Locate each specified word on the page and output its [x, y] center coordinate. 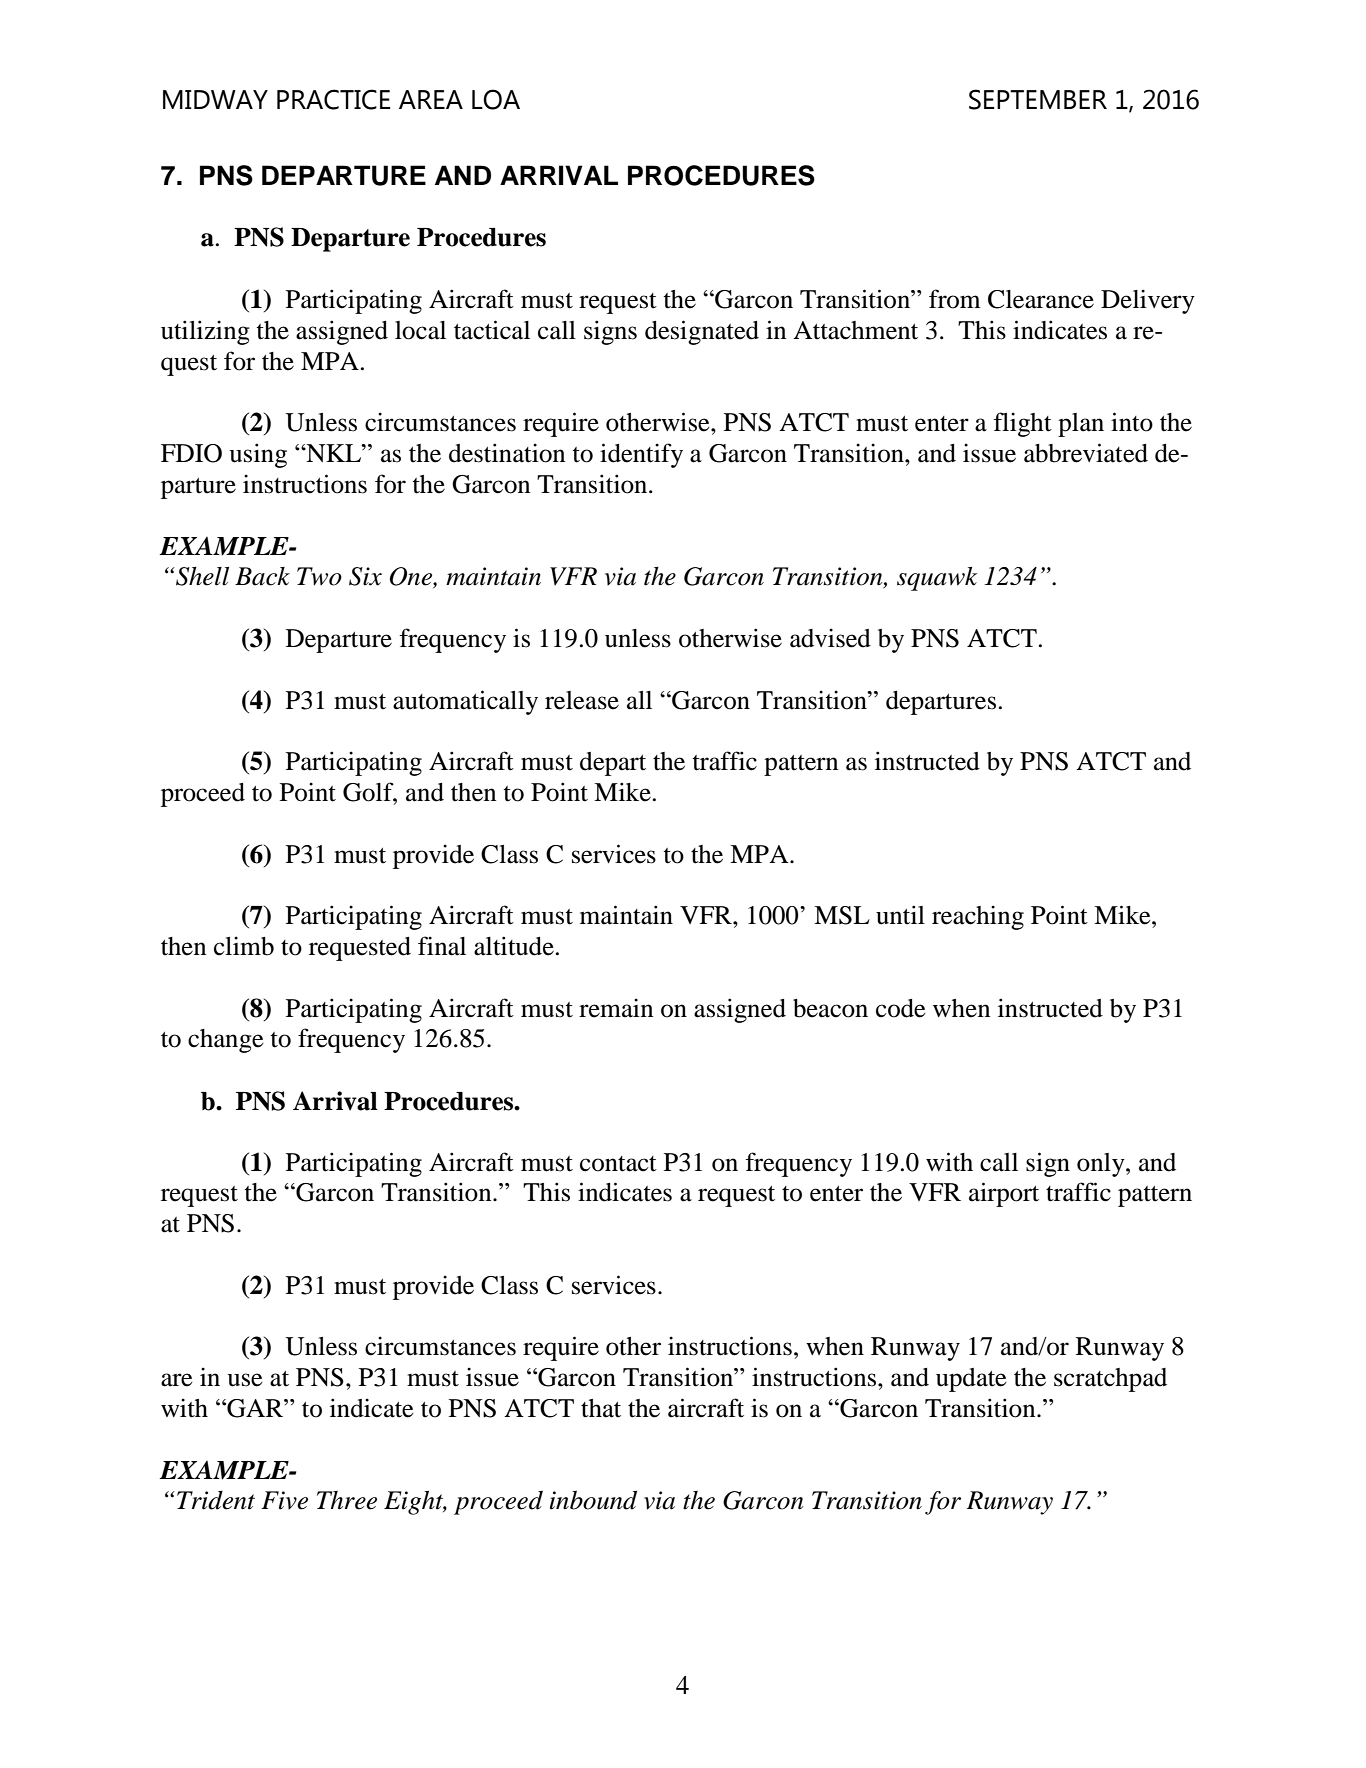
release [582, 700]
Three [347, 1500]
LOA [496, 99]
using [258, 455]
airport [1004, 1194]
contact [618, 1164]
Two [319, 576]
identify [641, 455]
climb [244, 946]
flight [1022, 424]
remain [616, 1008]
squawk [937, 579]
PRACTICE [333, 99]
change [226, 1041]
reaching [978, 917]
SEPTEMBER [1038, 99]
